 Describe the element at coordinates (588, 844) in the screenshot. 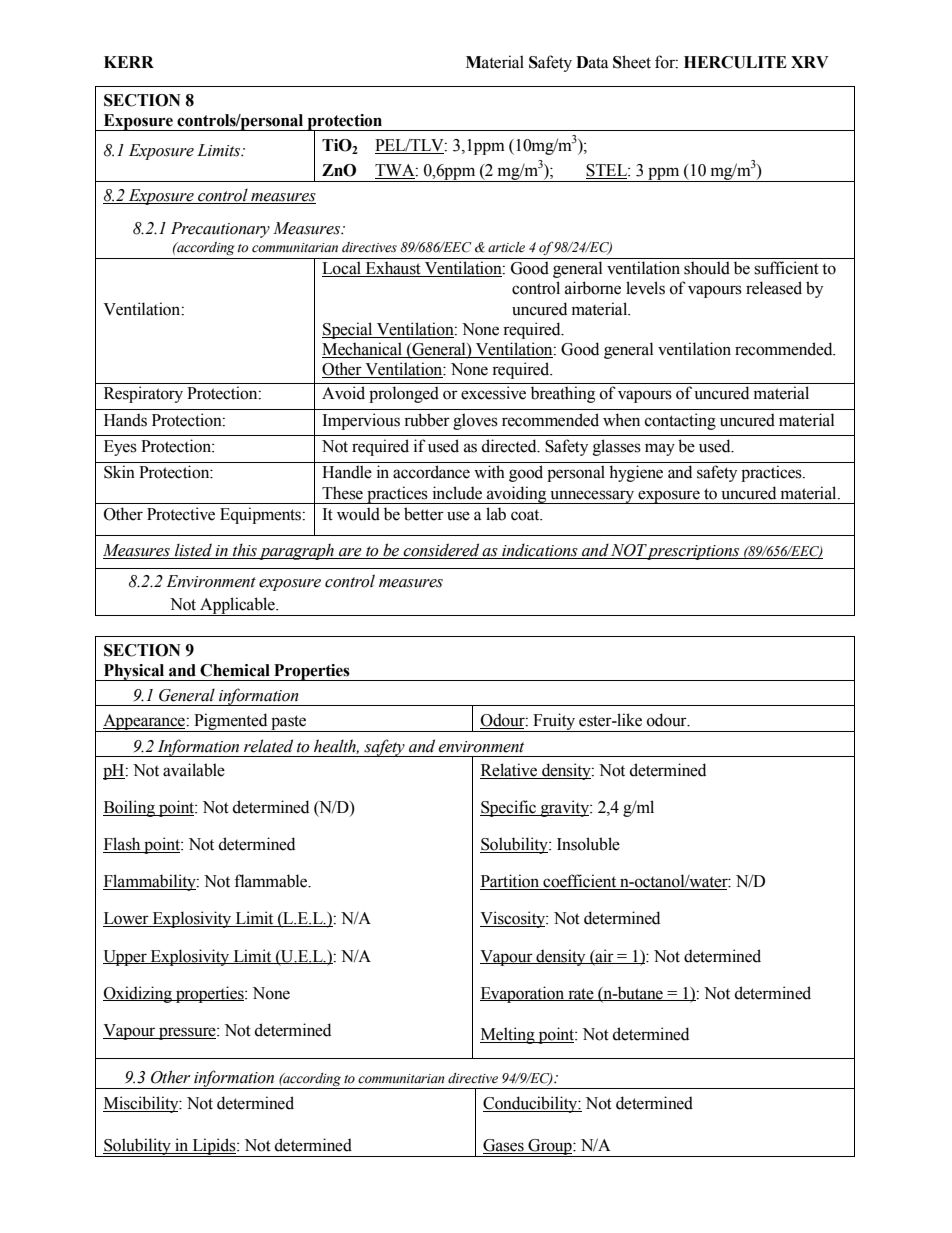

I see `Insoluble` at that location.
